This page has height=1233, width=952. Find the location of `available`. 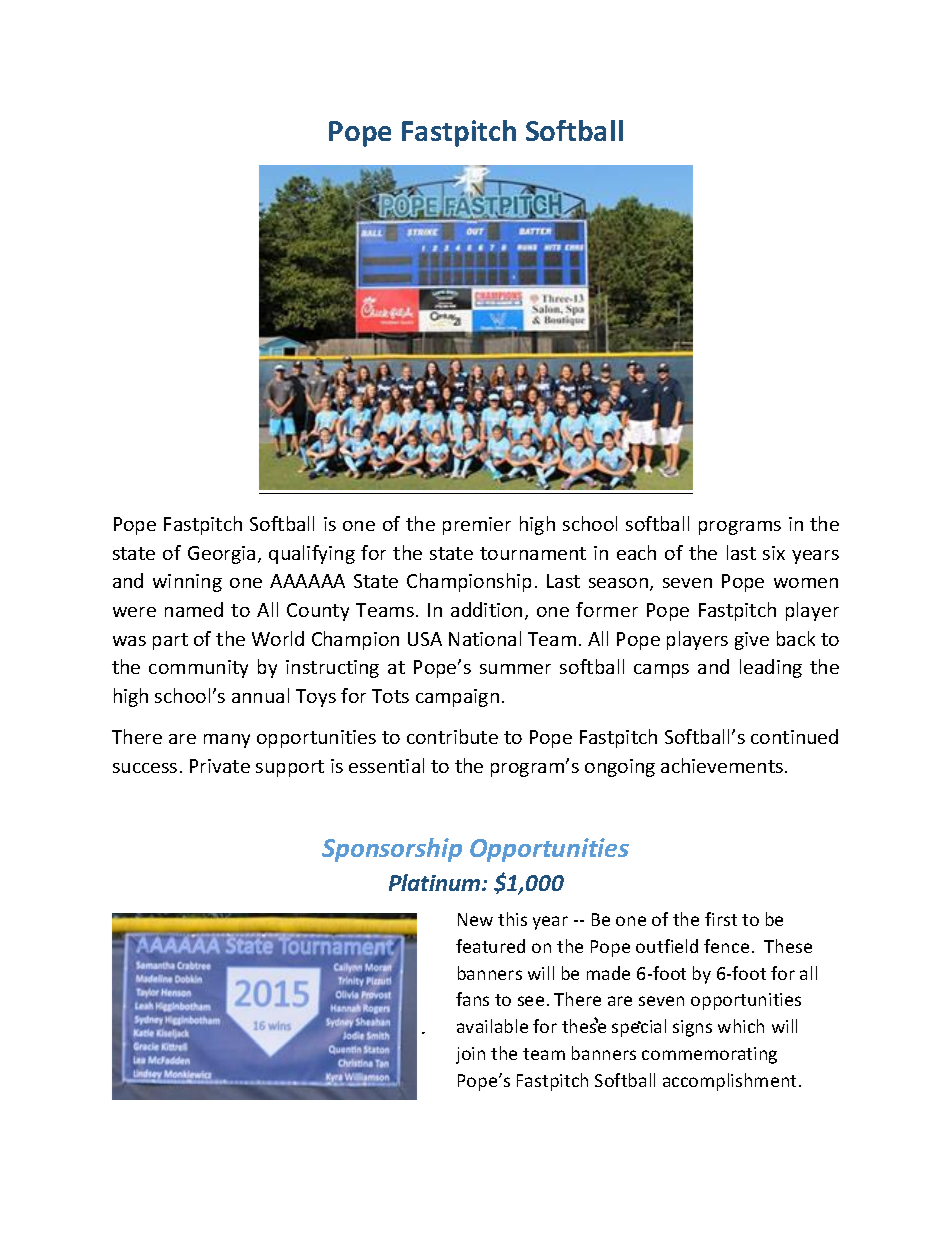

available is located at coordinates (492, 1026).
